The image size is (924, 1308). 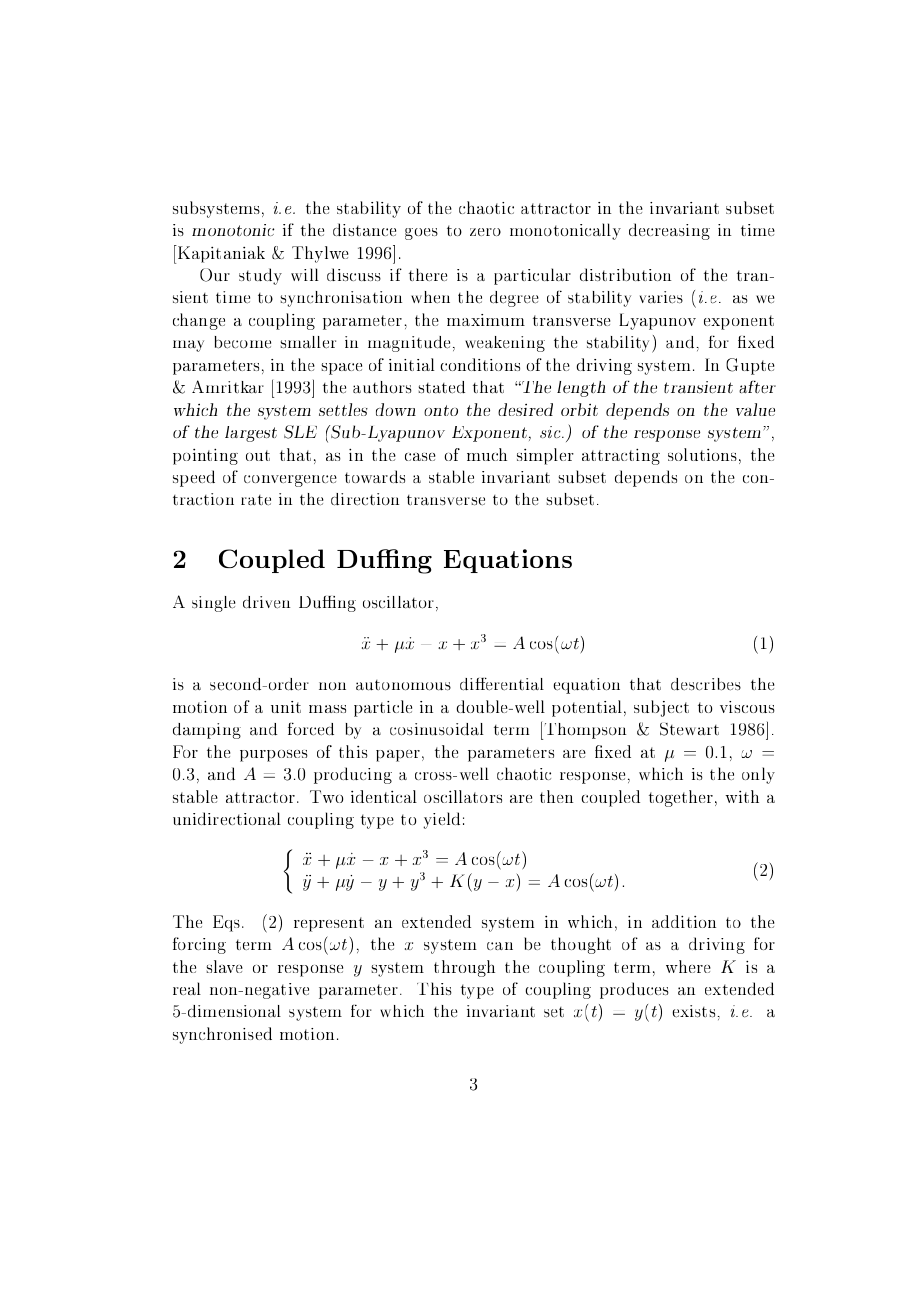 I want to click on describes, so click(x=706, y=684).
